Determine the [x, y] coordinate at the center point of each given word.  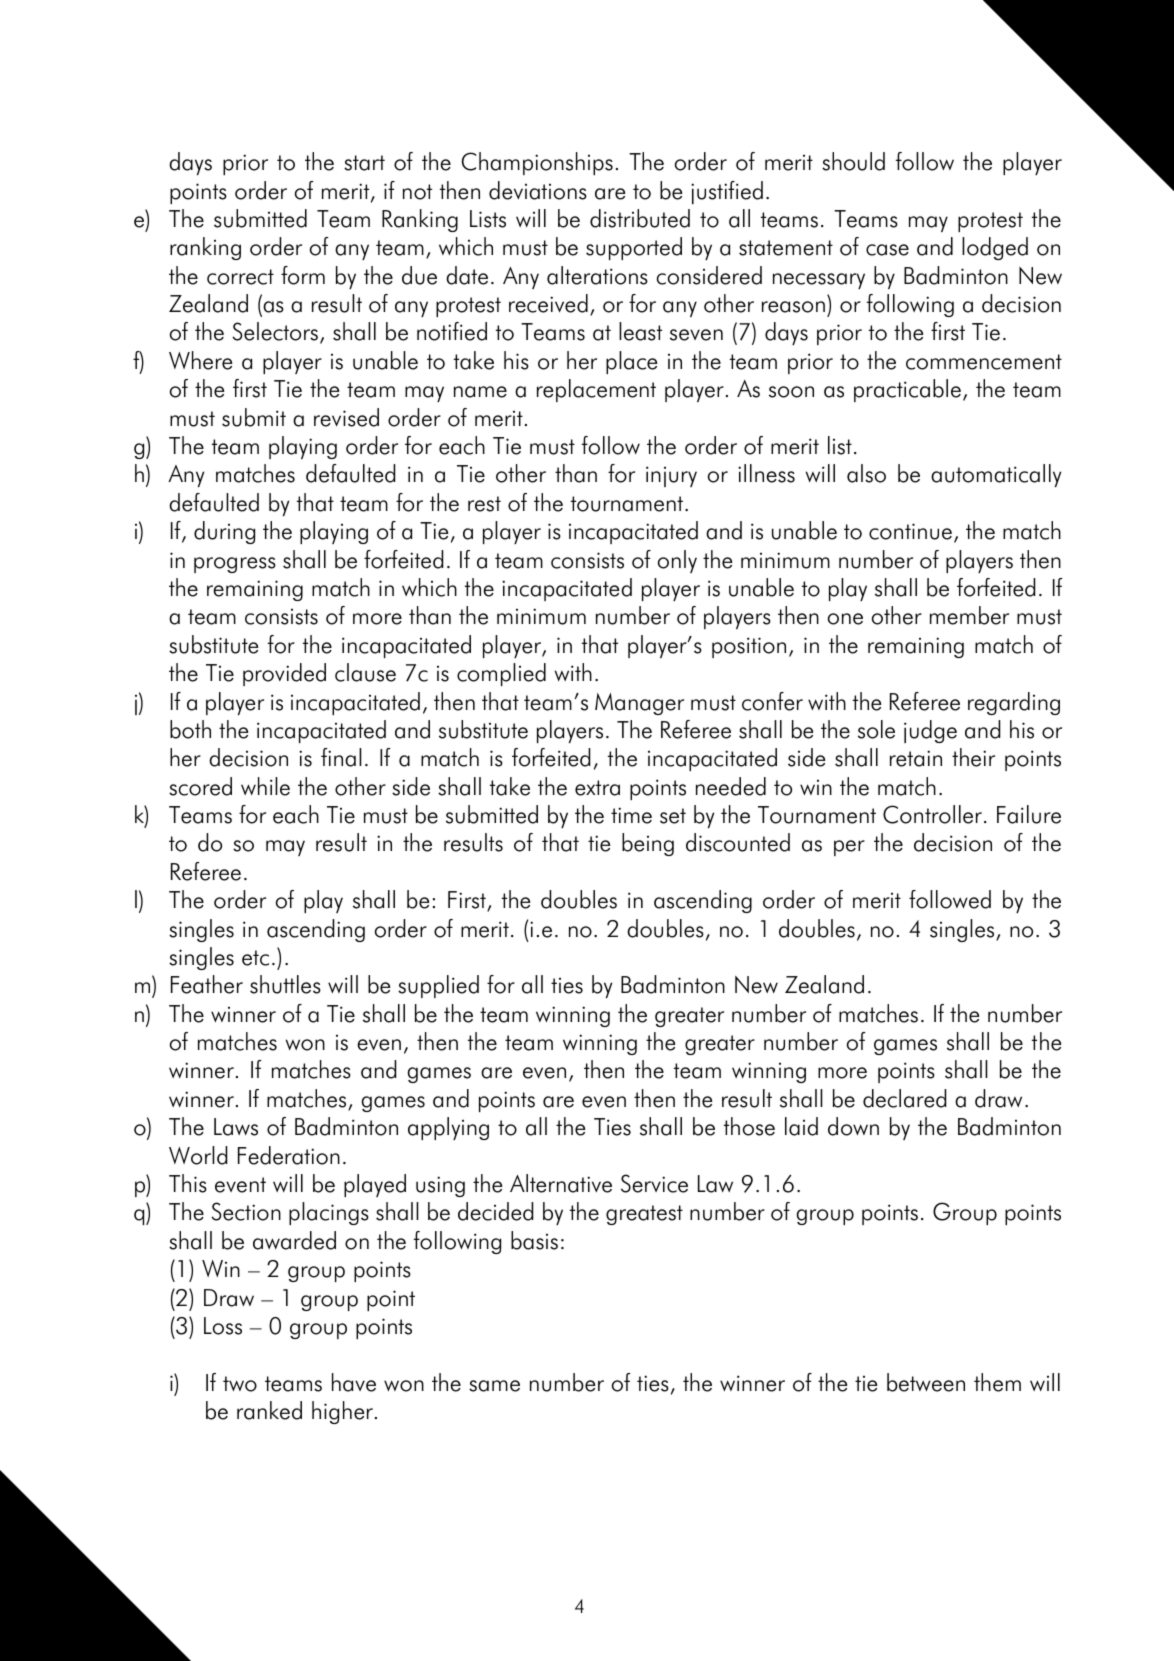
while [265, 786]
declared [904, 1098]
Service [654, 1183]
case [887, 250]
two [240, 1384]
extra [597, 788]
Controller [932, 814]
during [224, 532]
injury [671, 476]
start [364, 163]
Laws [236, 1127]
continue [910, 531]
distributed [640, 218]
